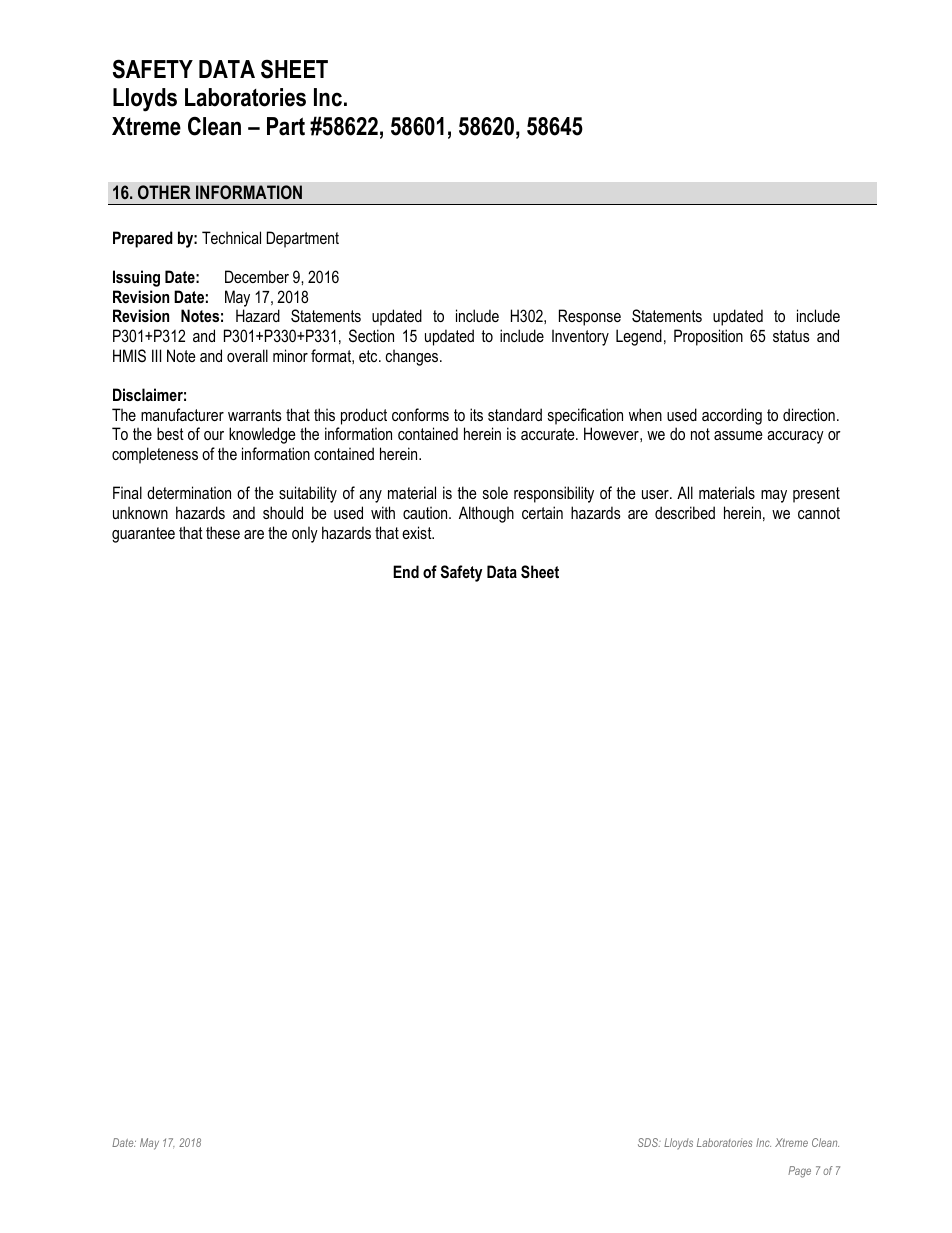 The image size is (952, 1233). I want to click on guarantee, so click(143, 535).
